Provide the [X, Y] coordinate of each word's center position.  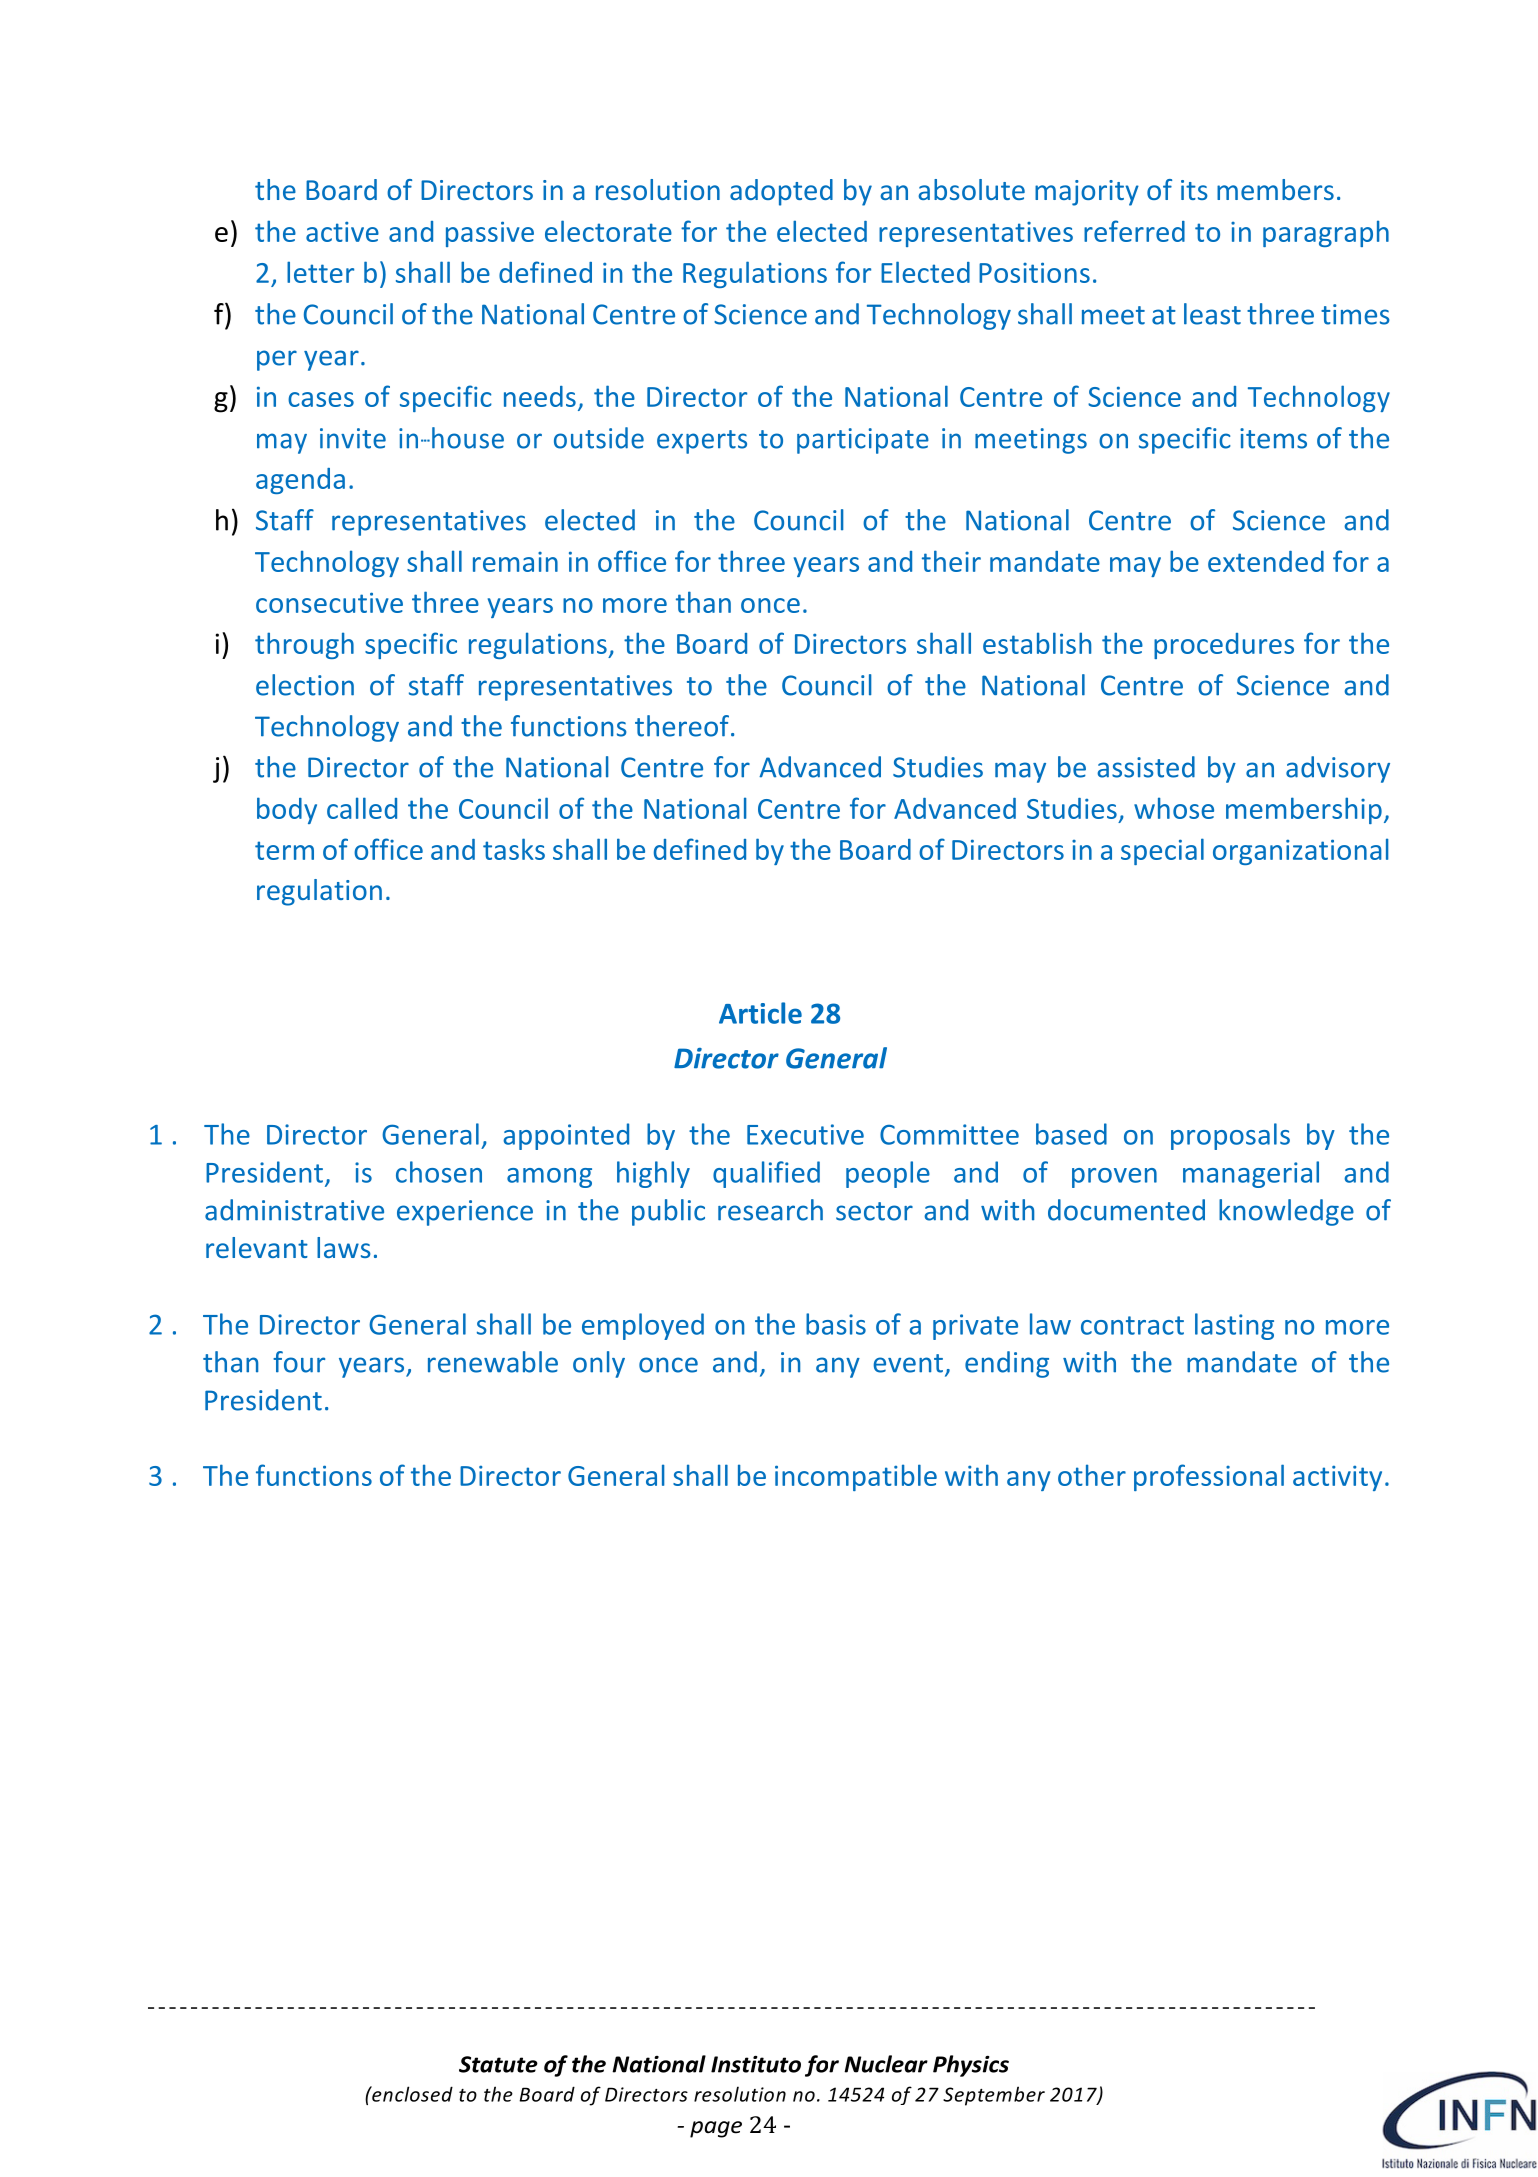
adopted [781, 192]
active [342, 231]
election [305, 685]
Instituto [756, 2064]
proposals [1230, 1136]
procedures [1224, 646]
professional [1209, 1477]
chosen [439, 1172]
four [299, 1362]
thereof [682, 726]
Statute [498, 2064]
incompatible [856, 1477]
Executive [805, 1134]
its [1194, 190]
